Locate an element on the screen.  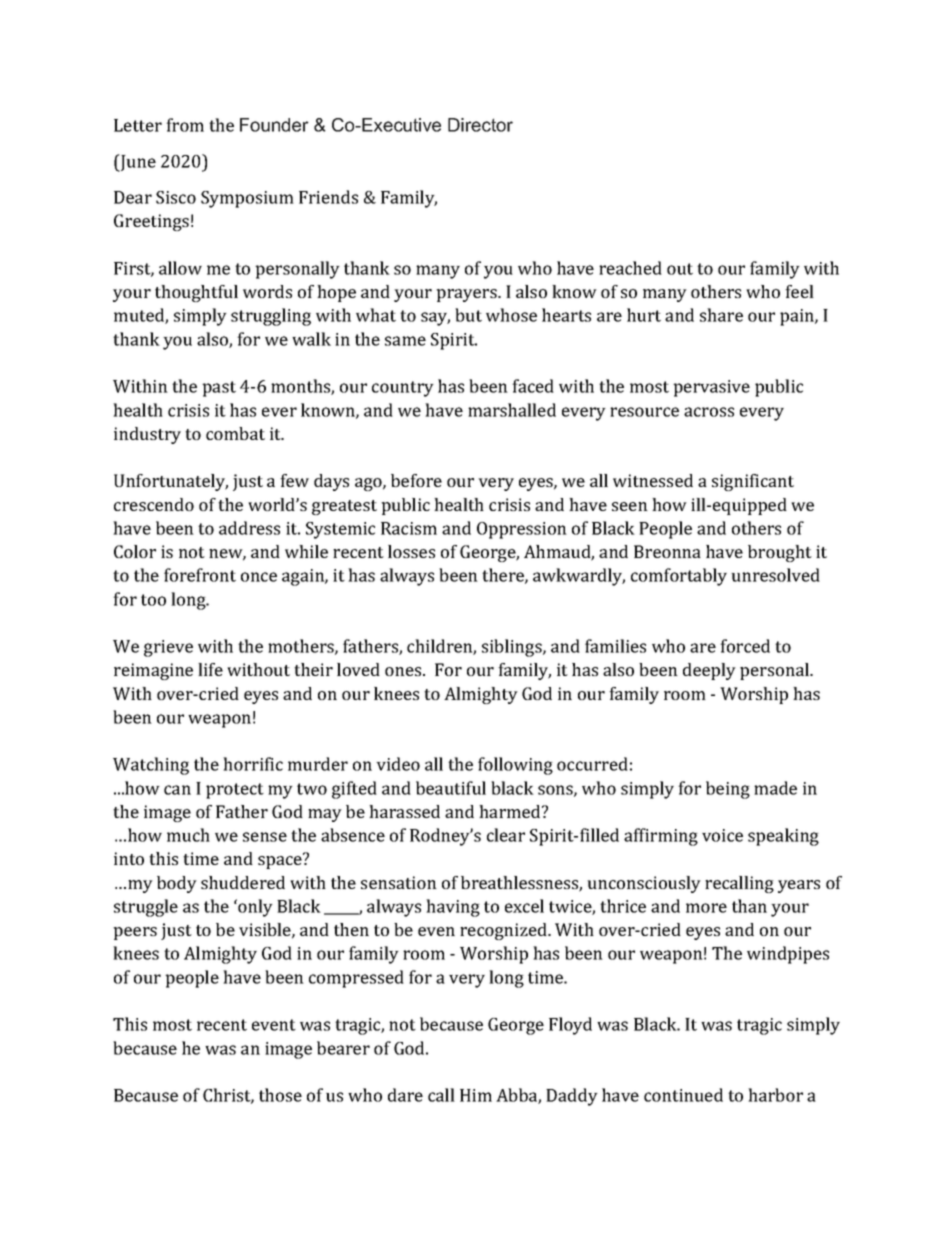
significant is located at coordinates (753, 482).
